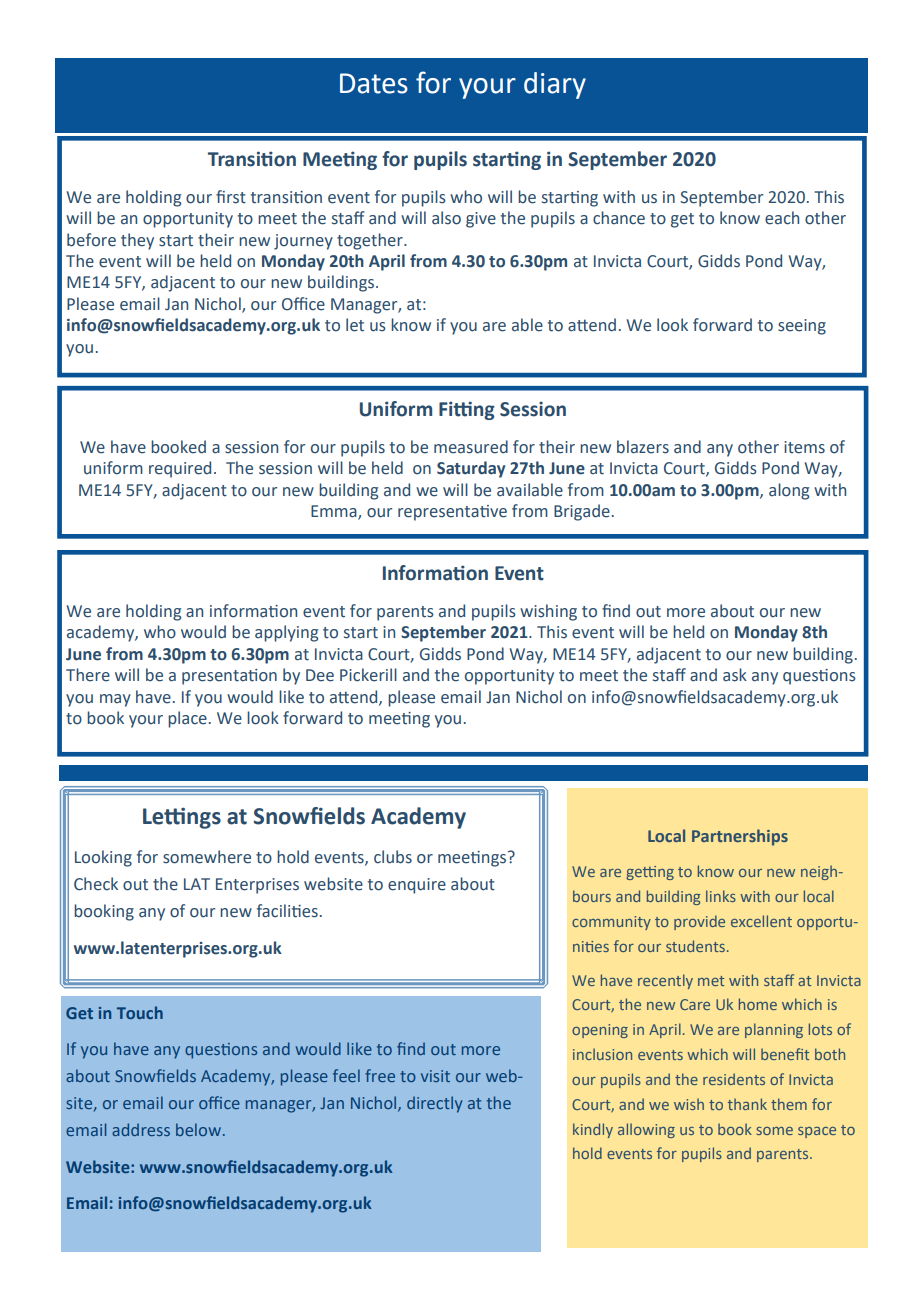  Describe the element at coordinates (198, 1129) in the screenshot. I see `below` at that location.
